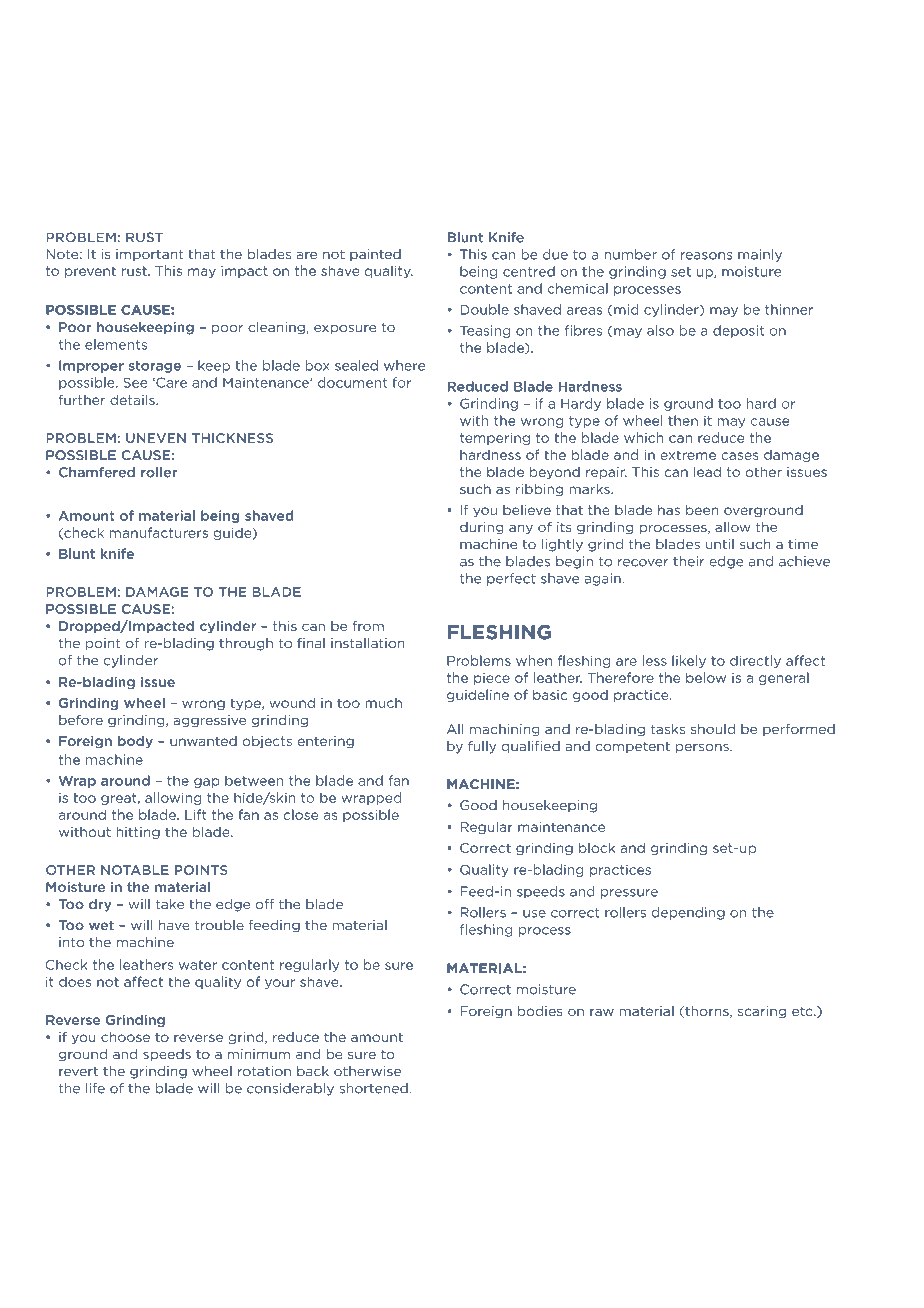 The width and height of the screenshot is (924, 1308). Describe the element at coordinates (706, 677) in the screenshot. I see `below` at that location.
